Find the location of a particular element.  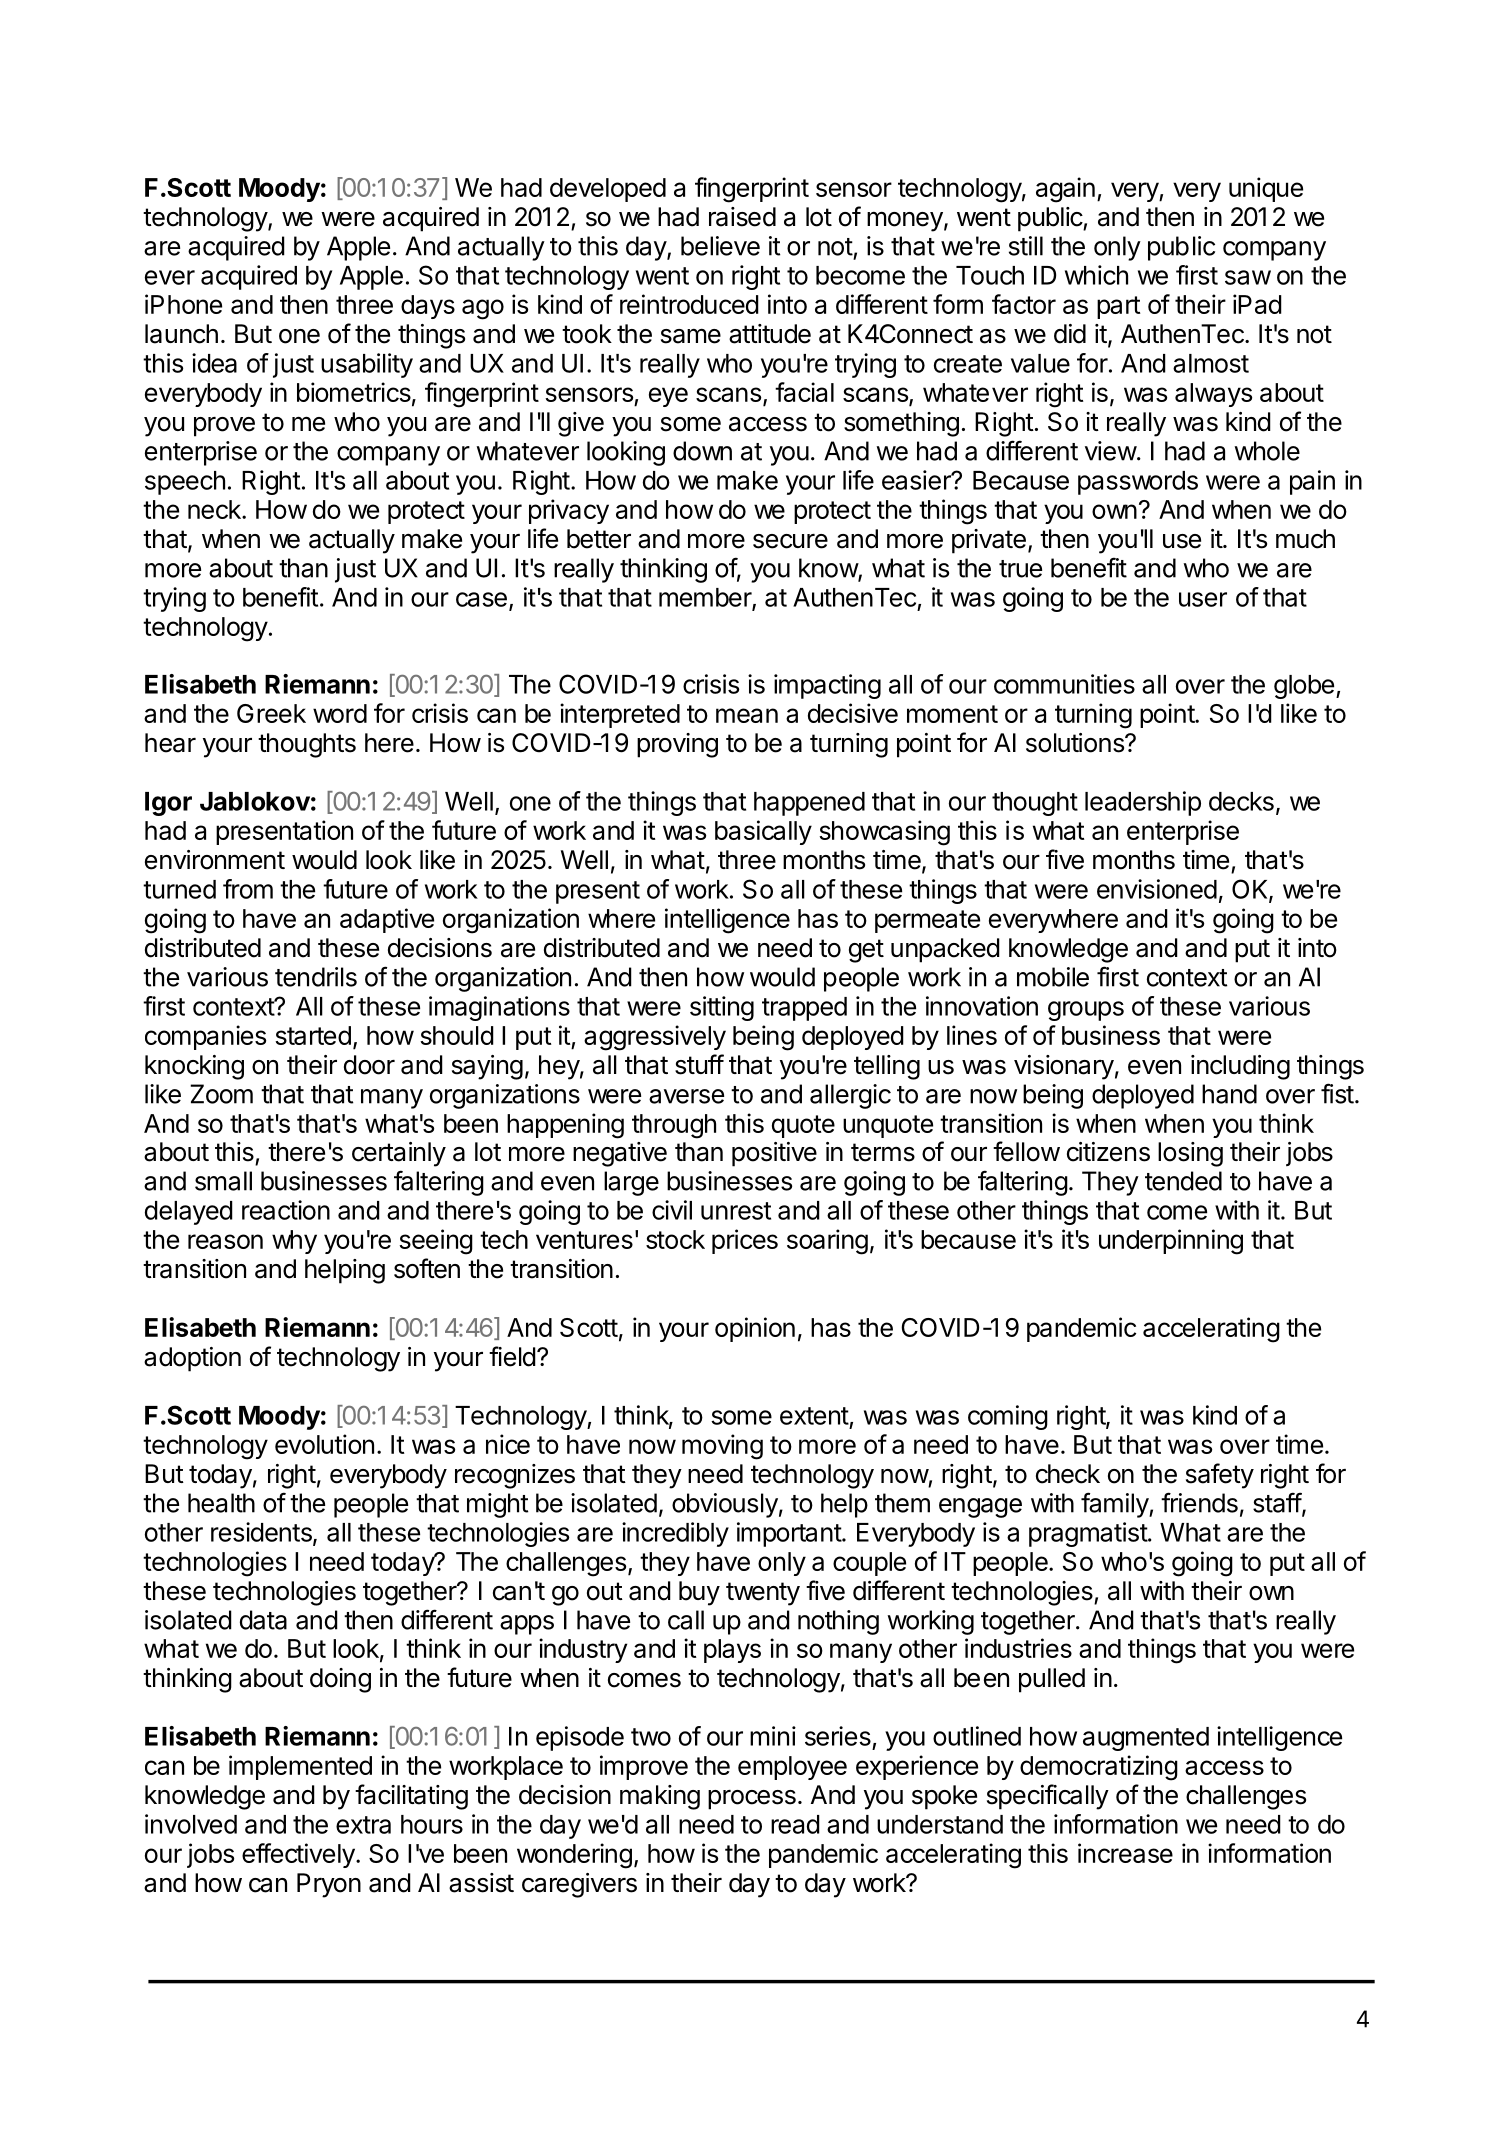

member is located at coordinates (706, 598).
